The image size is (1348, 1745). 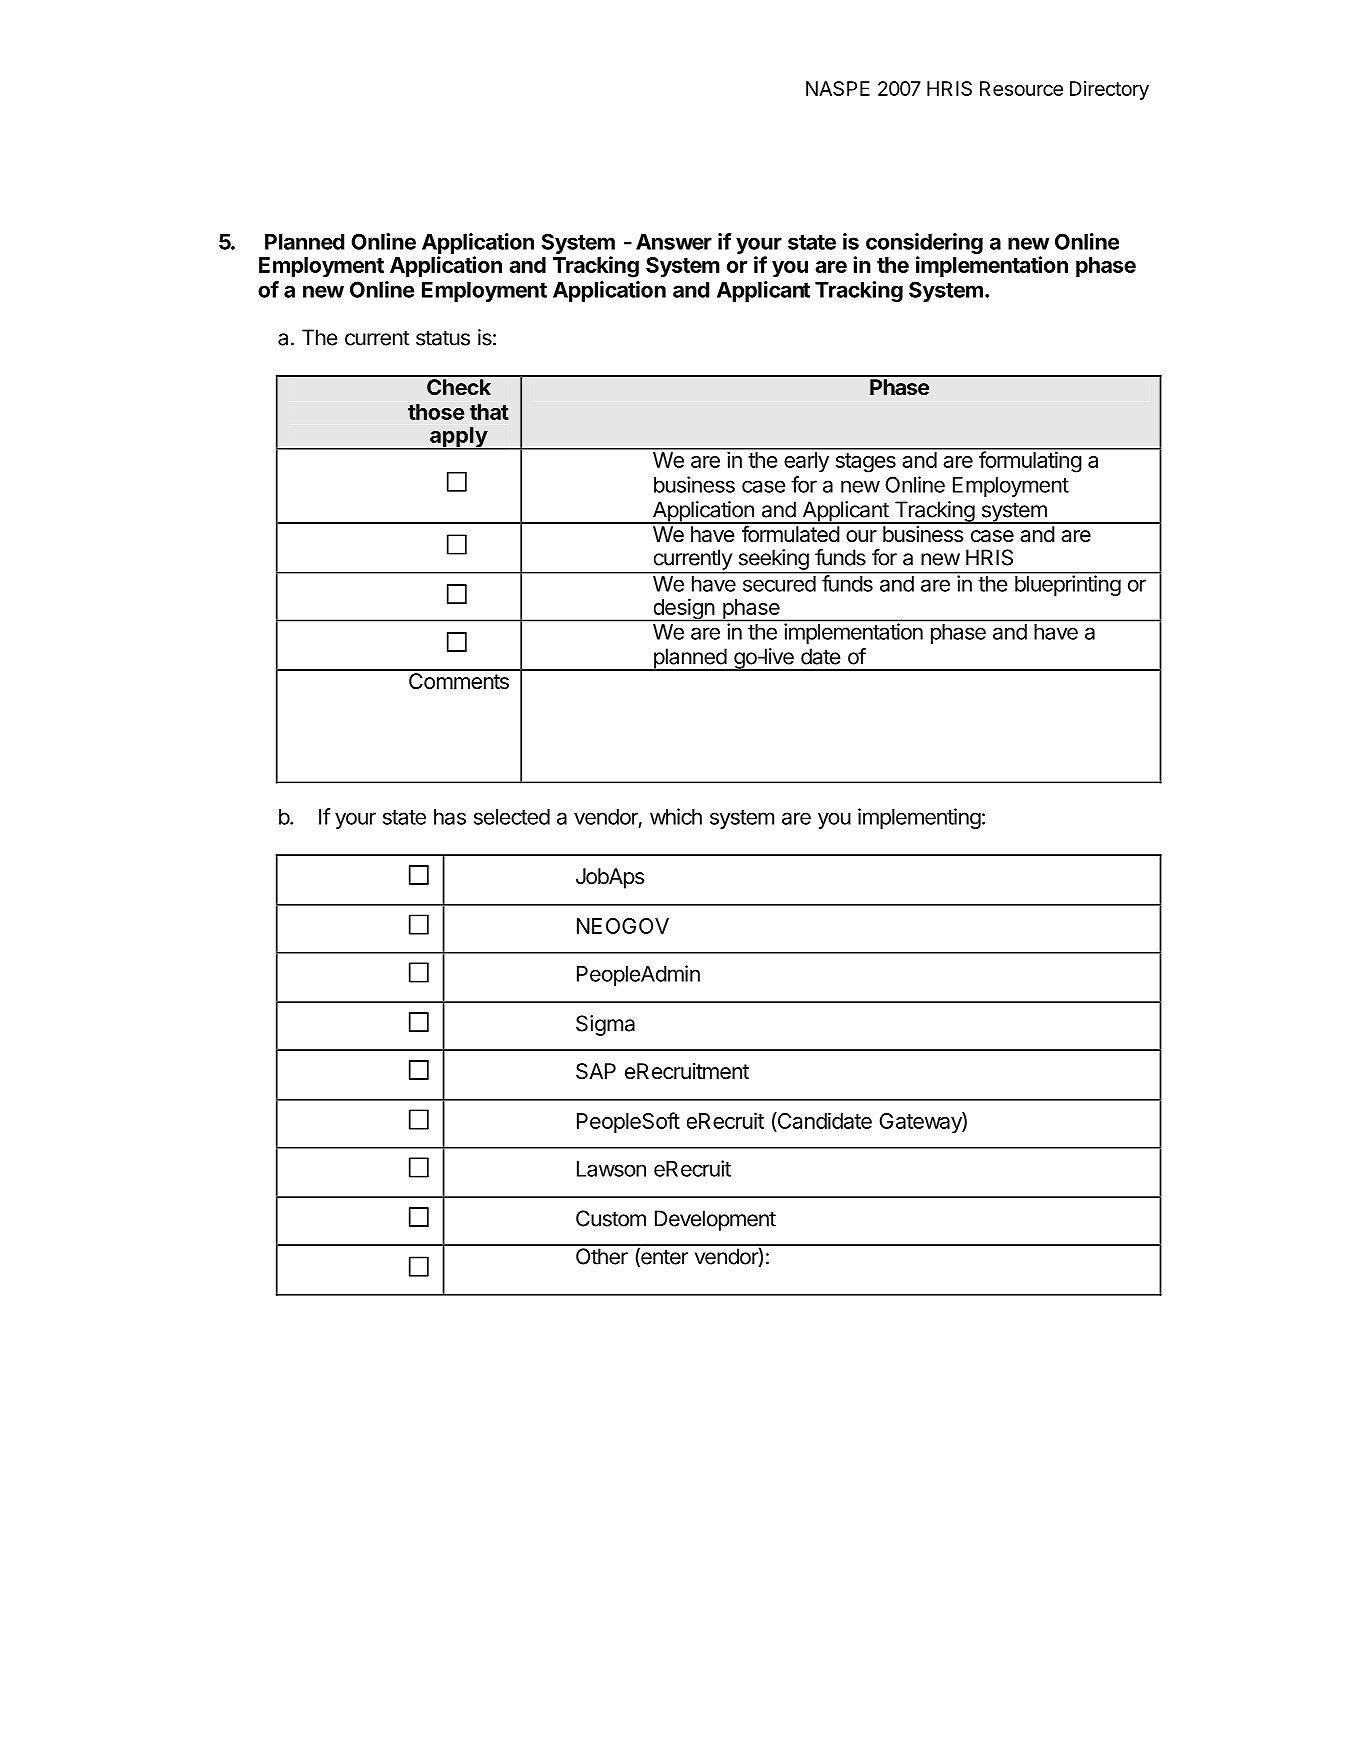 What do you see at coordinates (611, 1169) in the screenshot?
I see `Lawson` at bounding box center [611, 1169].
